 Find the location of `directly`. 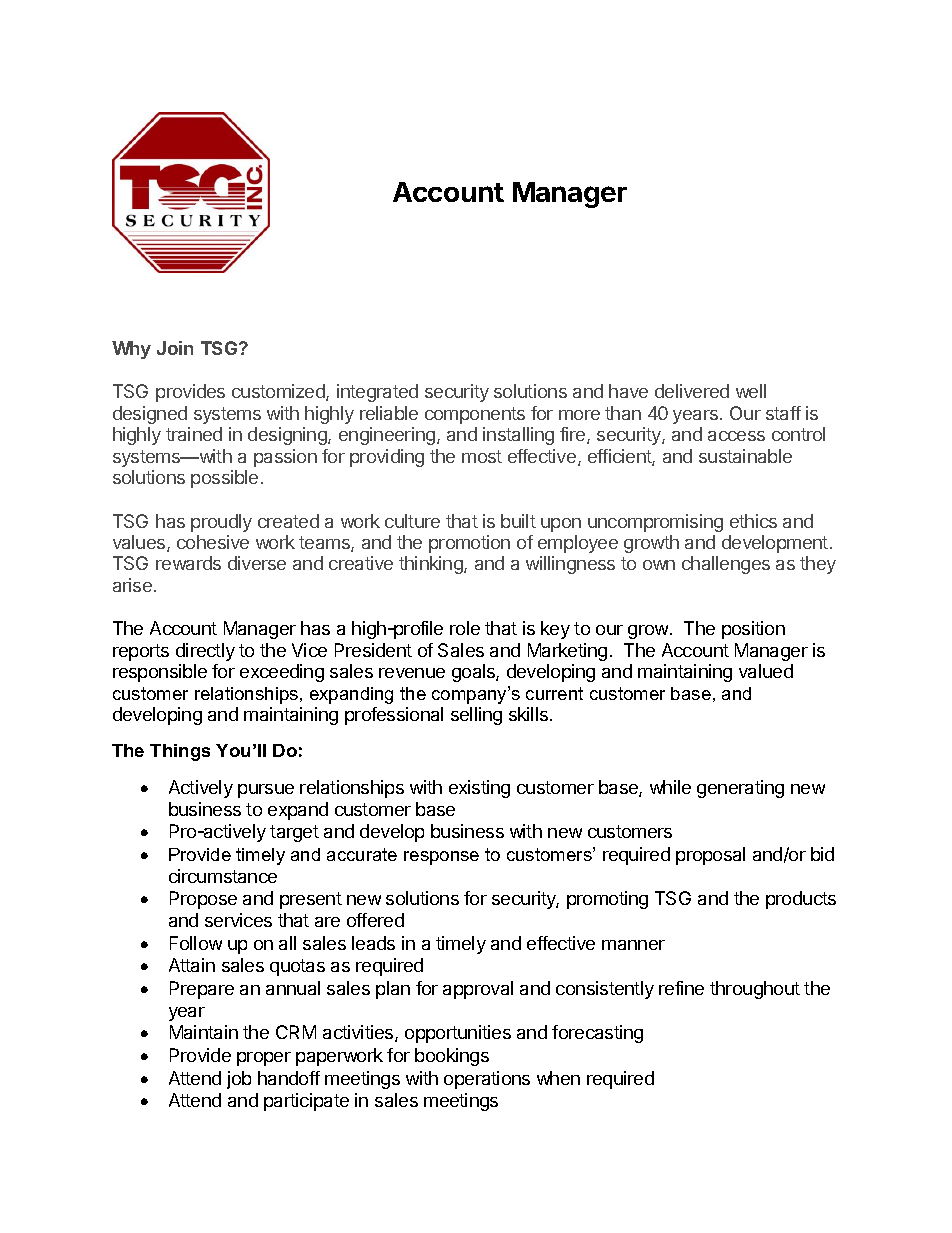

directly is located at coordinates (205, 652).
